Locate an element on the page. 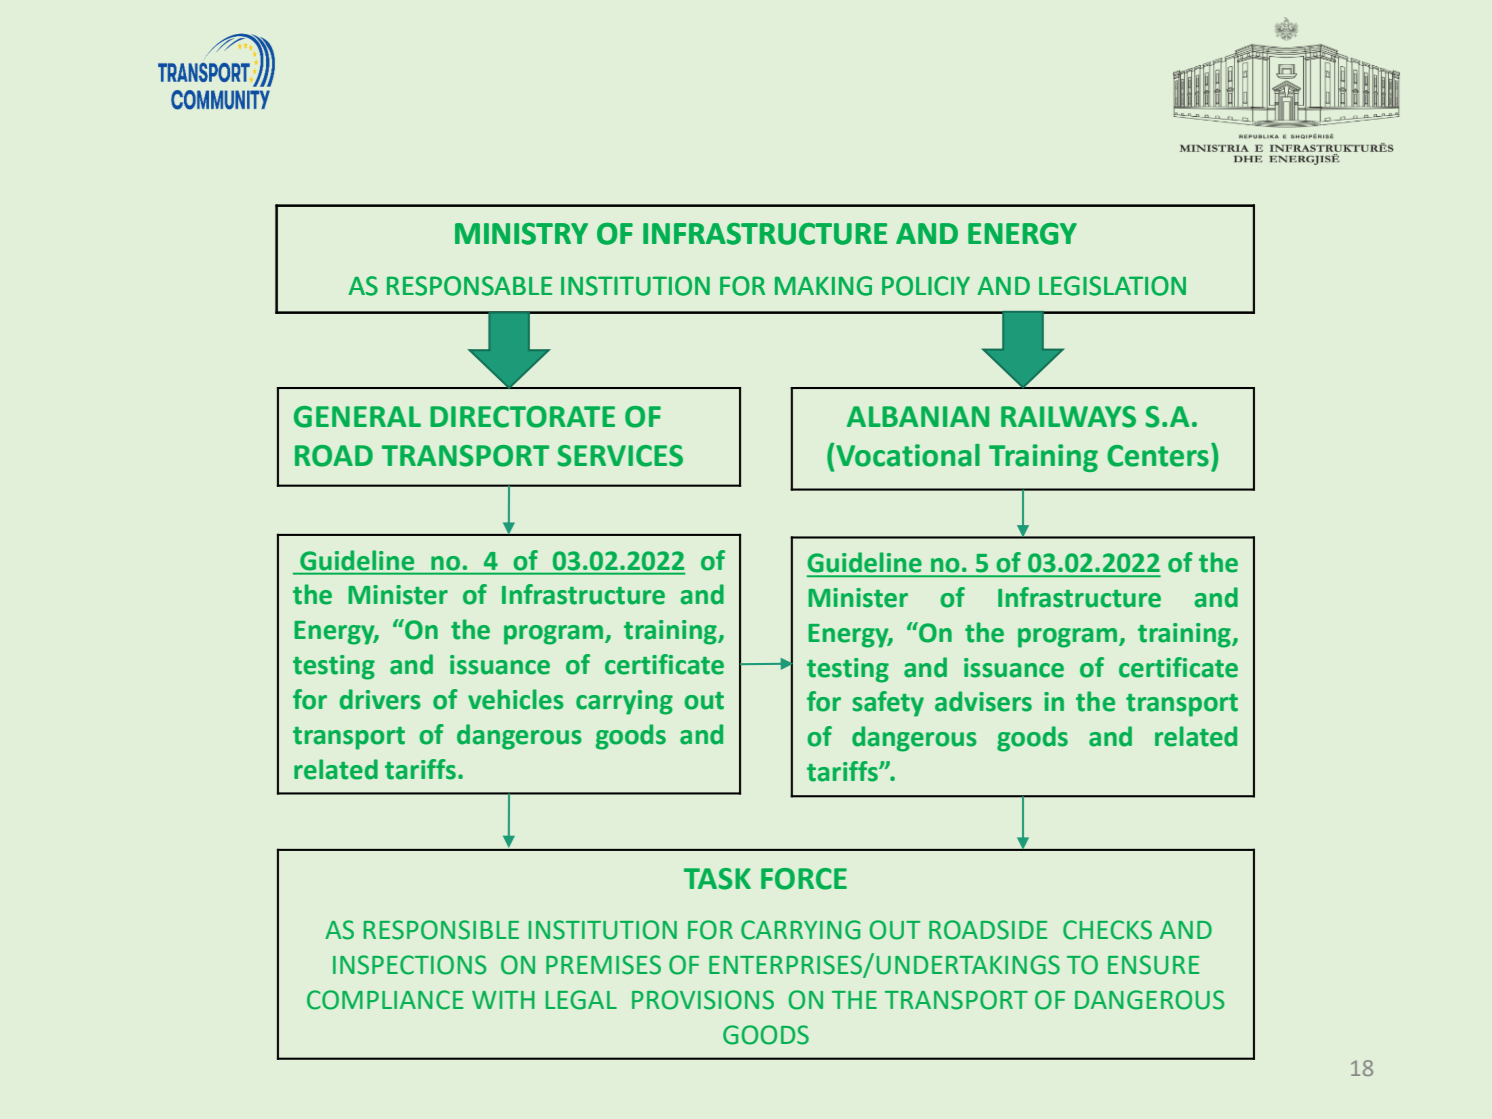 This document has width=1492, height=1119. DIRECTORATE is located at coordinates (522, 417).
